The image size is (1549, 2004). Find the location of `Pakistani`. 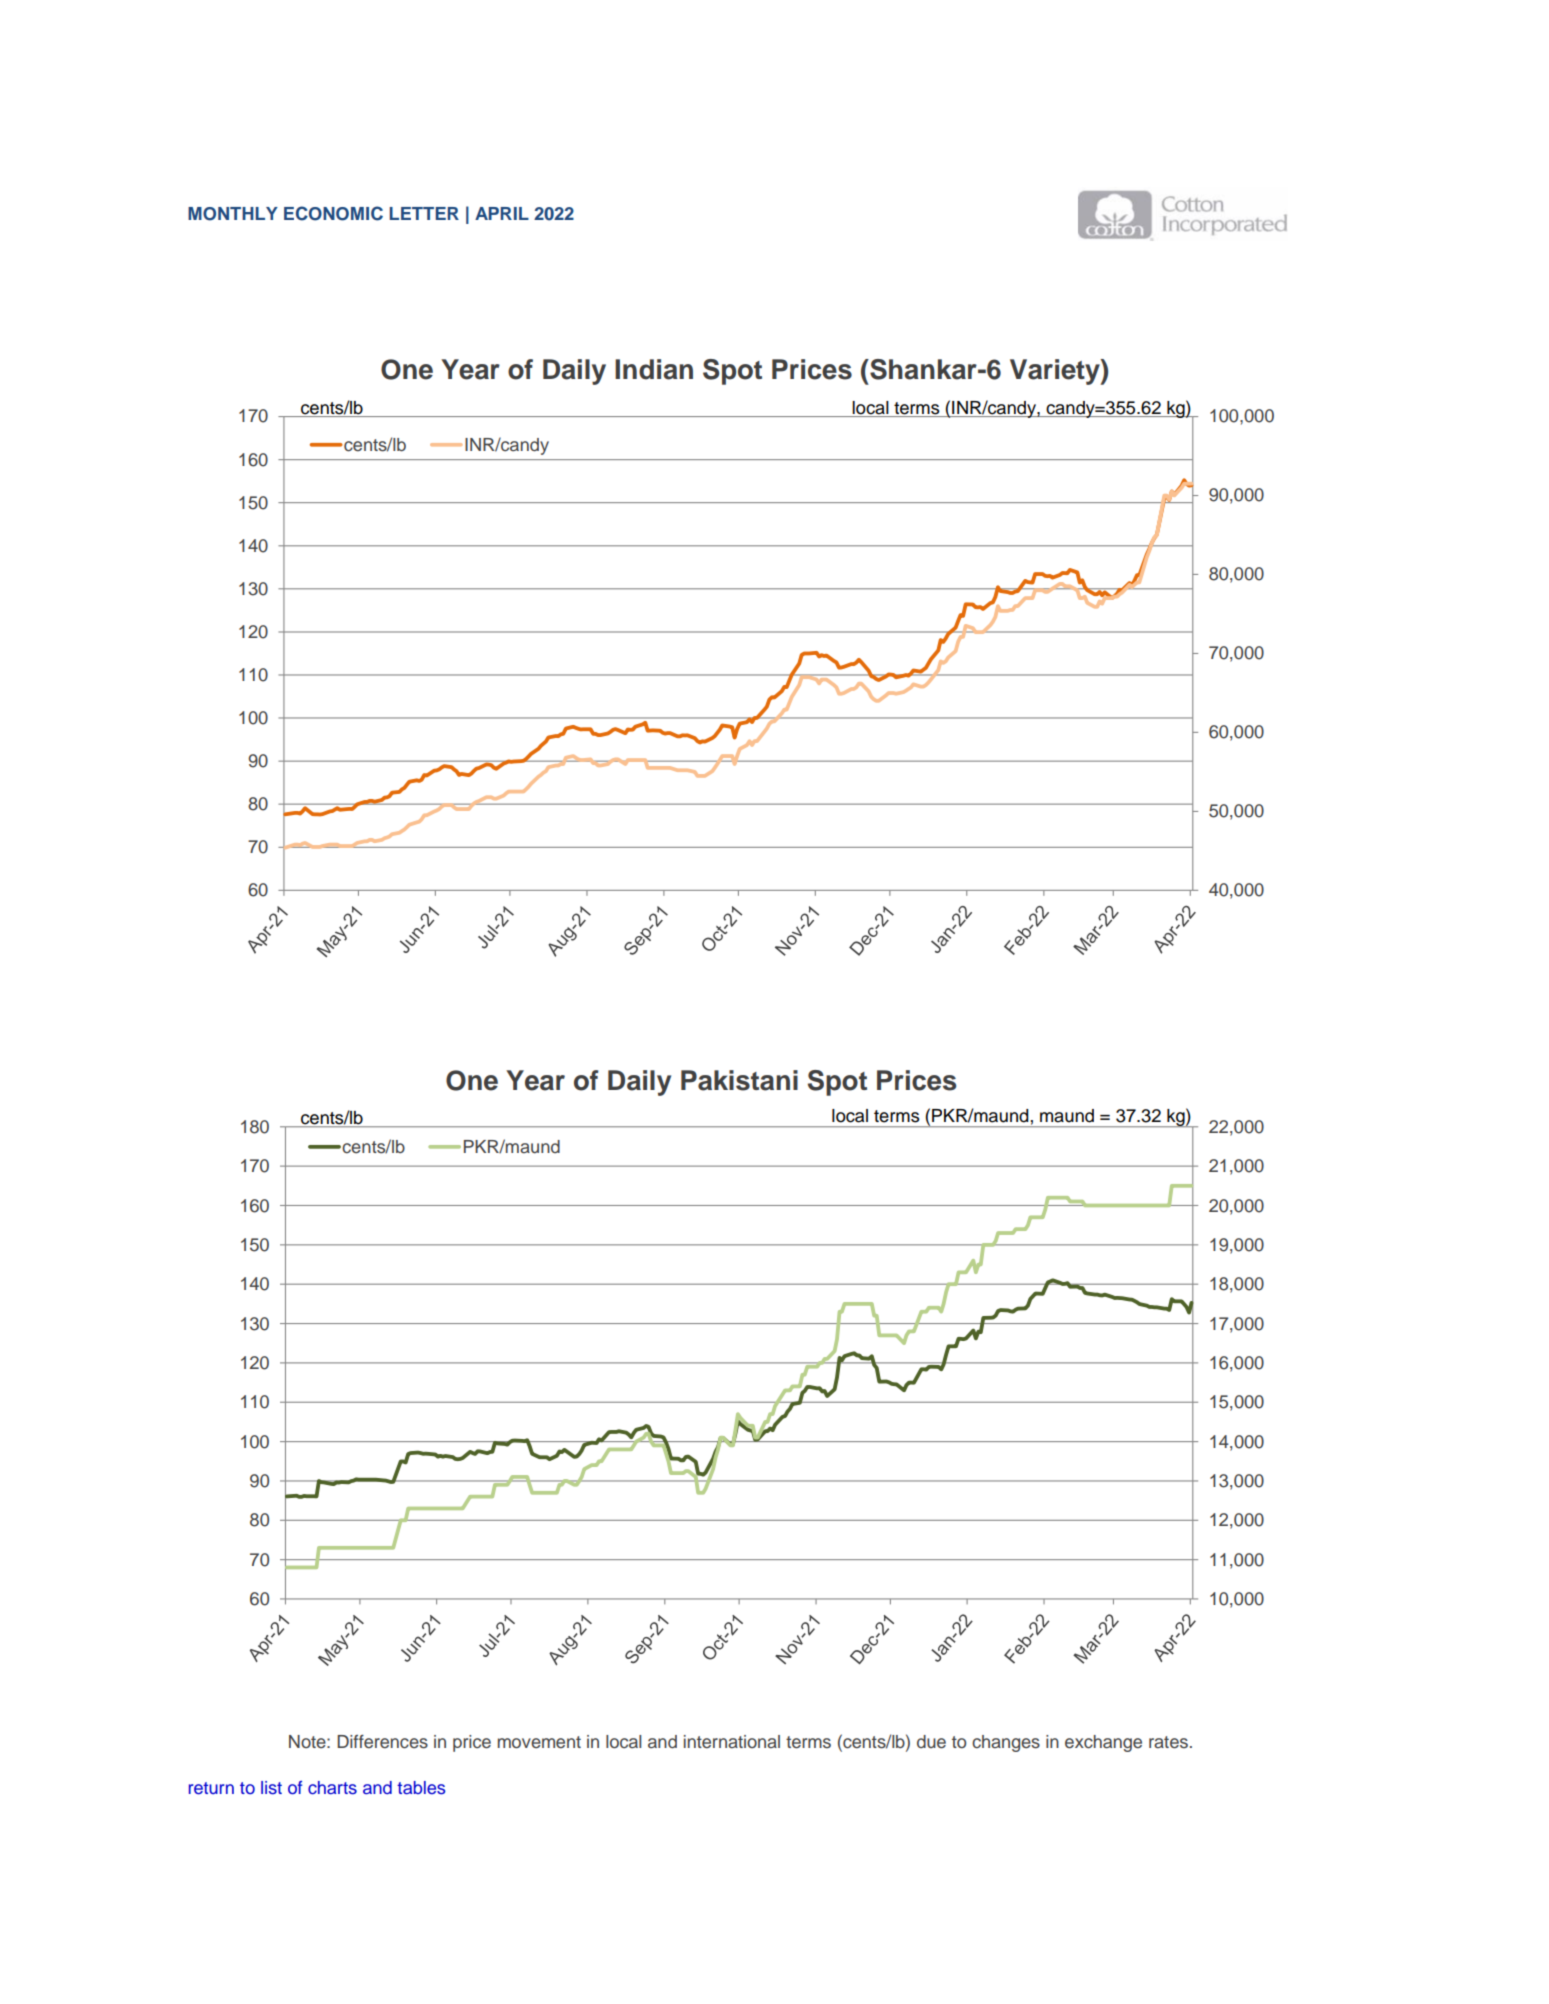

Pakistani is located at coordinates (739, 1080).
